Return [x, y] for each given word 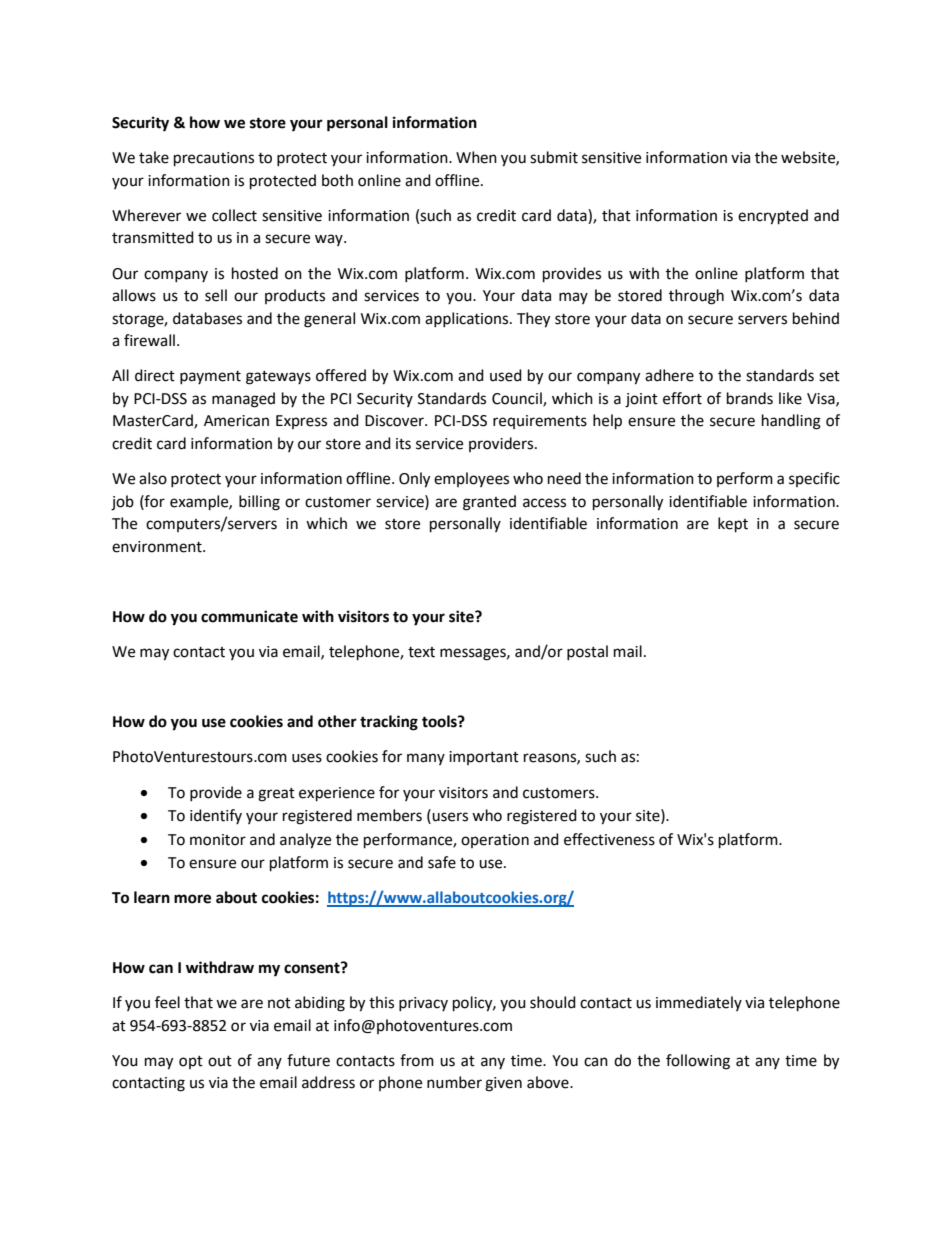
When [476, 157]
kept [733, 525]
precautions [214, 159]
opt [191, 1062]
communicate [249, 616]
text [421, 652]
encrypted [773, 217]
